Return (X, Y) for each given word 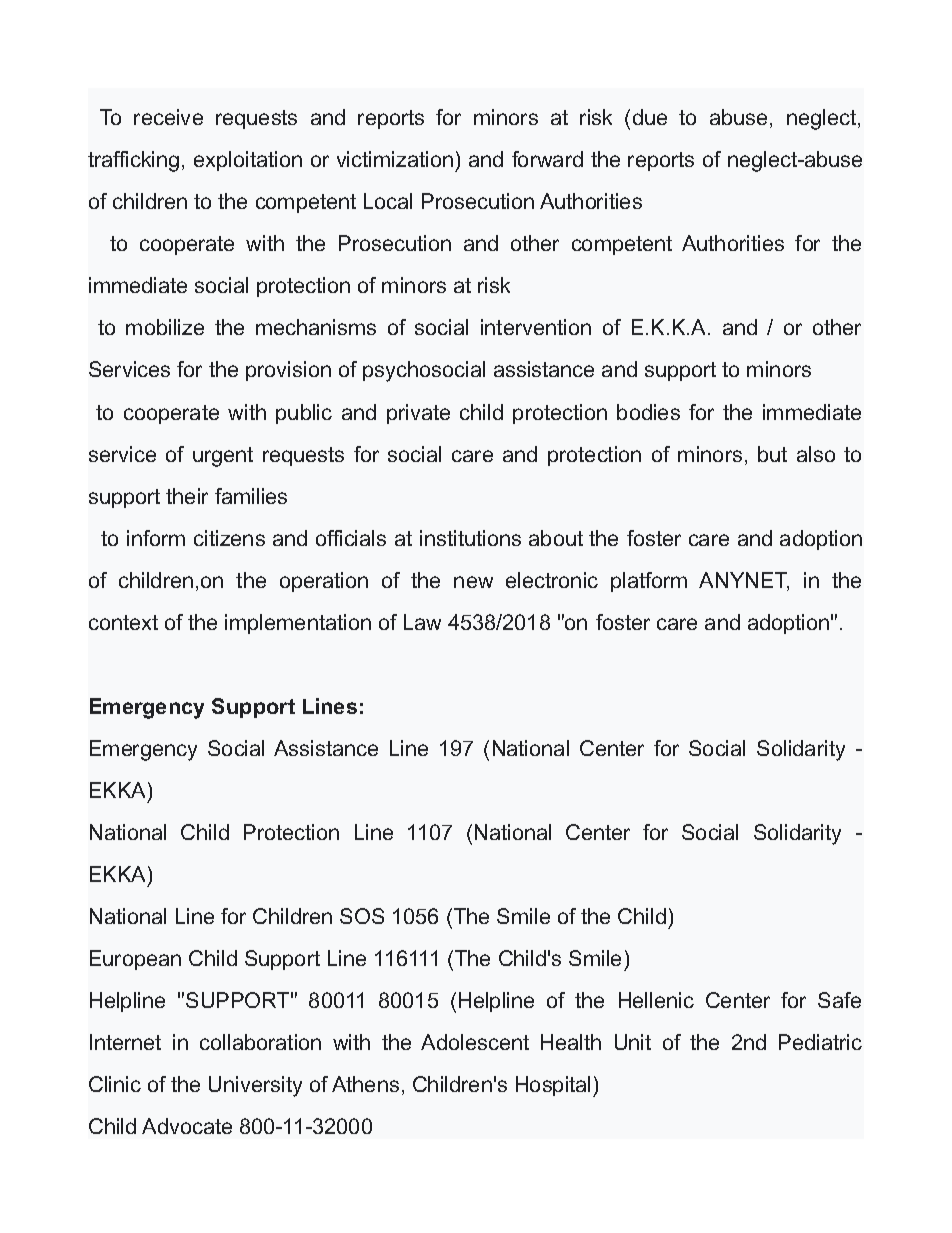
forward (547, 159)
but (772, 454)
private (418, 414)
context (123, 622)
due (650, 117)
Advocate (187, 1126)
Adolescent (475, 1042)
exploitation (248, 161)
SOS (362, 916)
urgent (223, 457)
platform (649, 582)
